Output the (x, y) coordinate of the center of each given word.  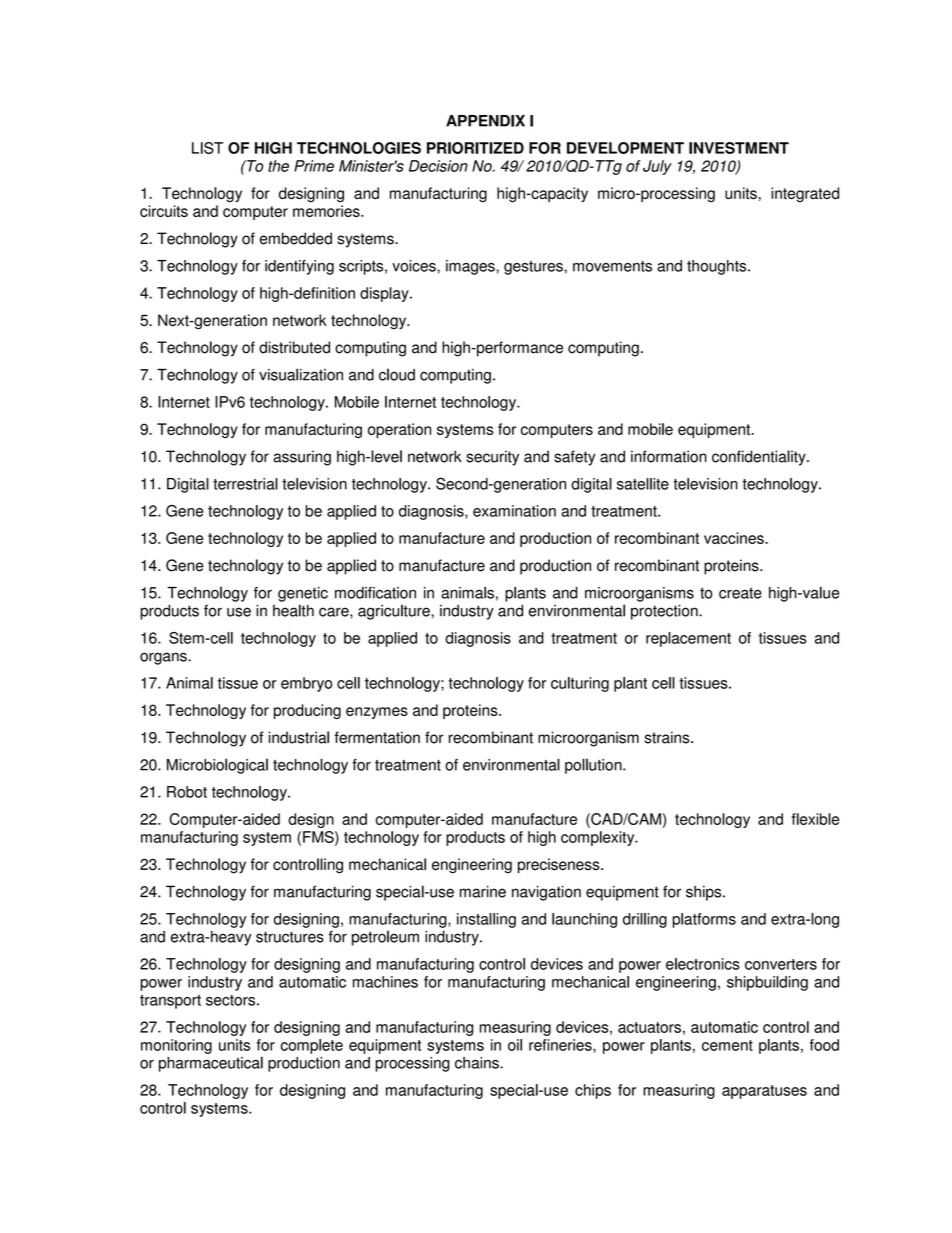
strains (668, 737)
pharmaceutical (211, 1064)
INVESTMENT (739, 148)
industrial (299, 737)
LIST (207, 148)
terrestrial (245, 484)
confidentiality (760, 458)
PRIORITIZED (475, 148)
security (492, 458)
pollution (594, 766)
